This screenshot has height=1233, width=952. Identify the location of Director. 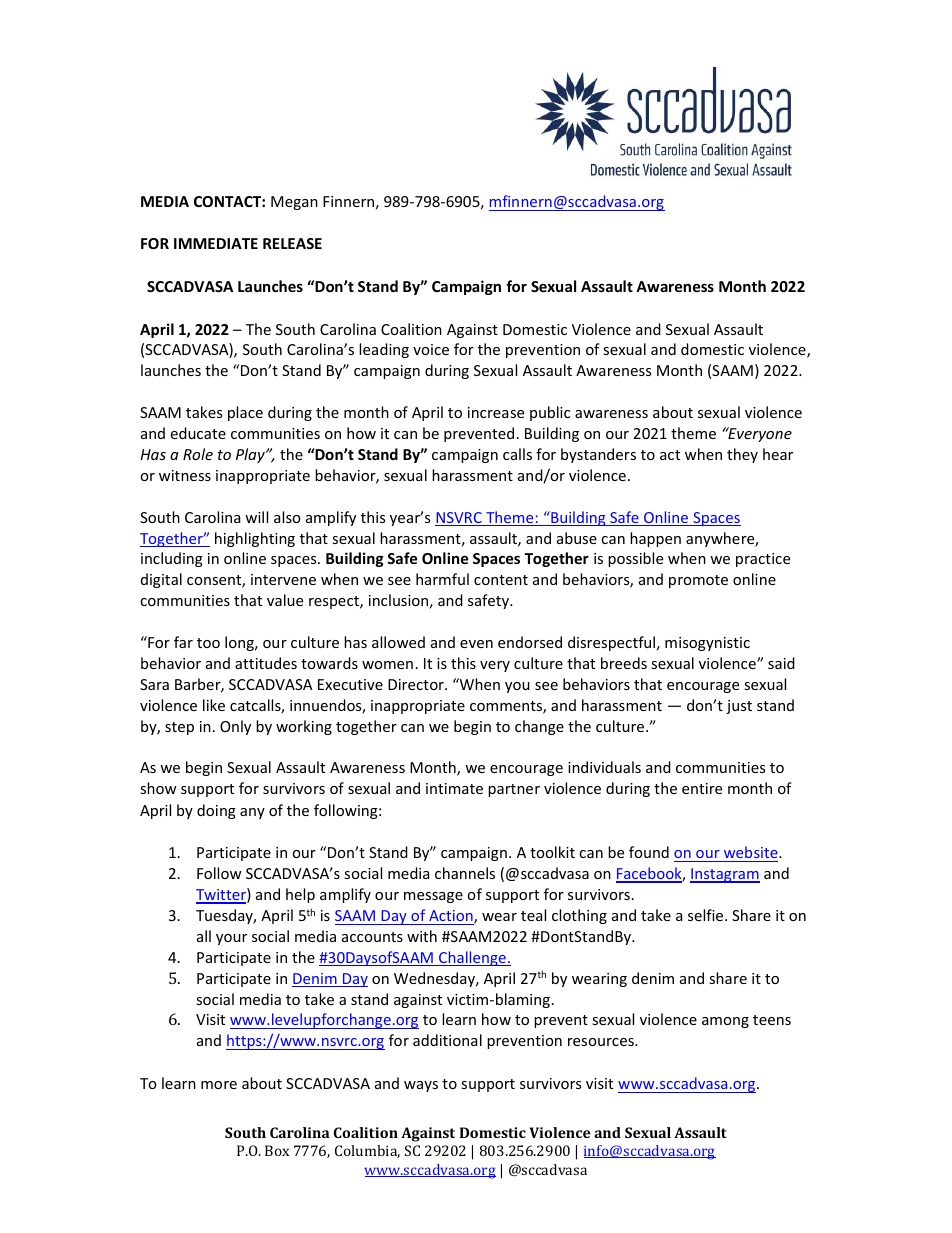
(417, 684).
